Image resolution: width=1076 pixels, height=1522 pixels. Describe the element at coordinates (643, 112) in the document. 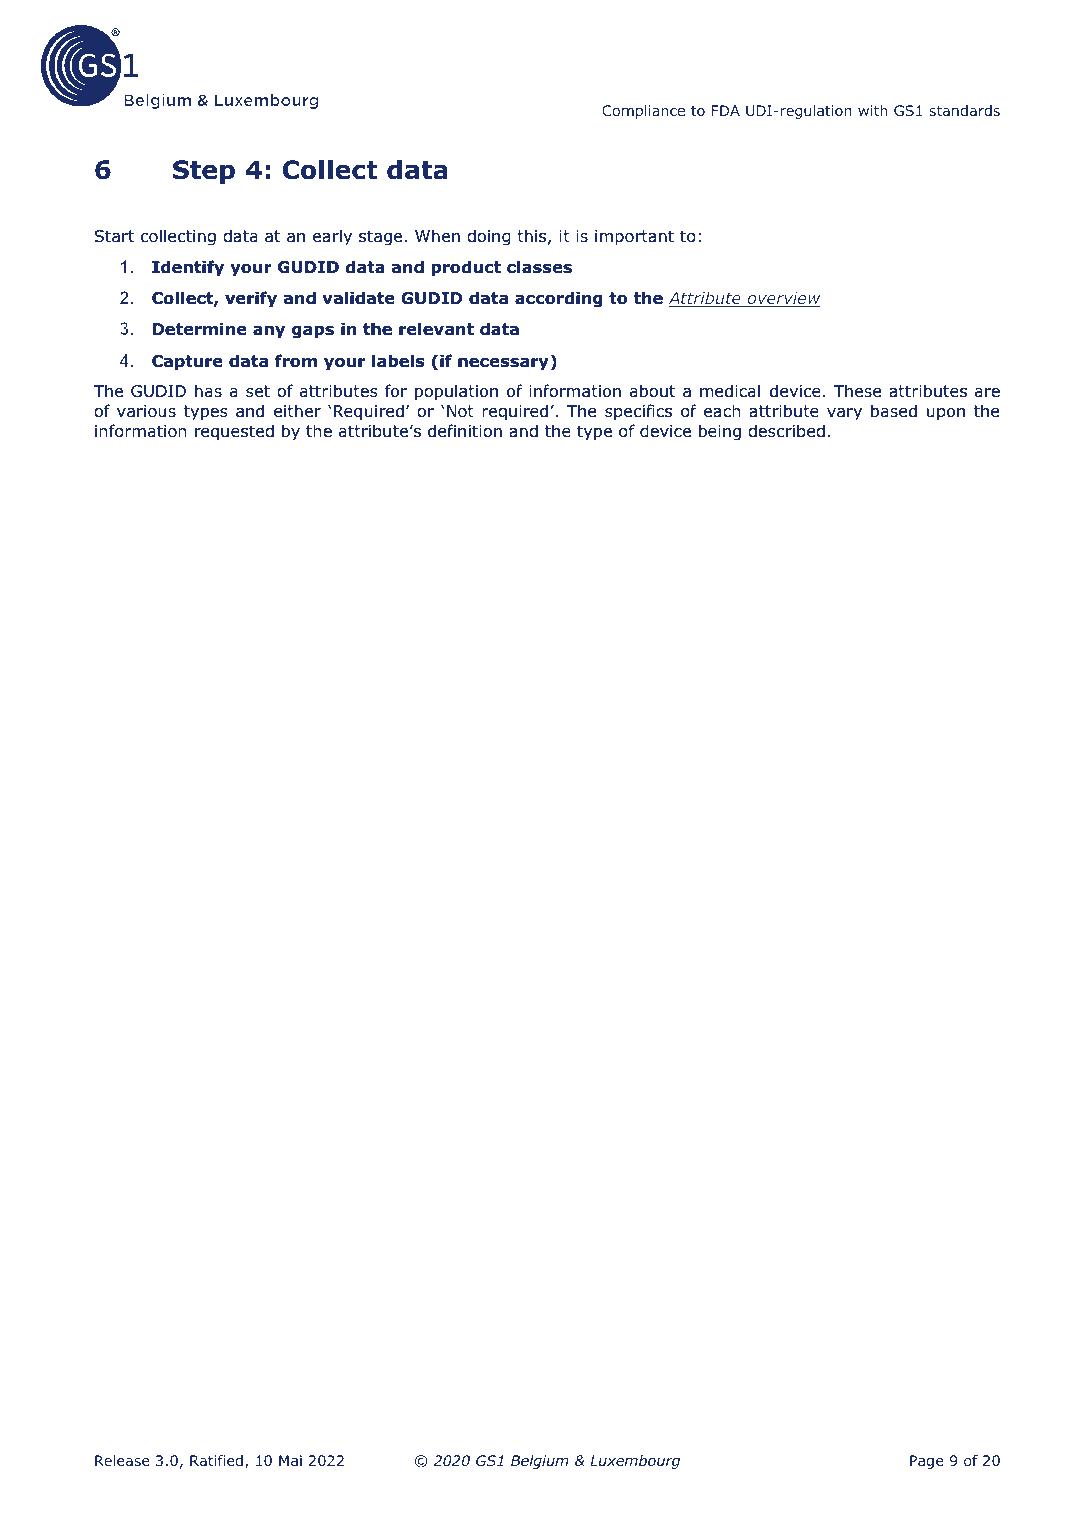

I see `Compliance` at that location.
